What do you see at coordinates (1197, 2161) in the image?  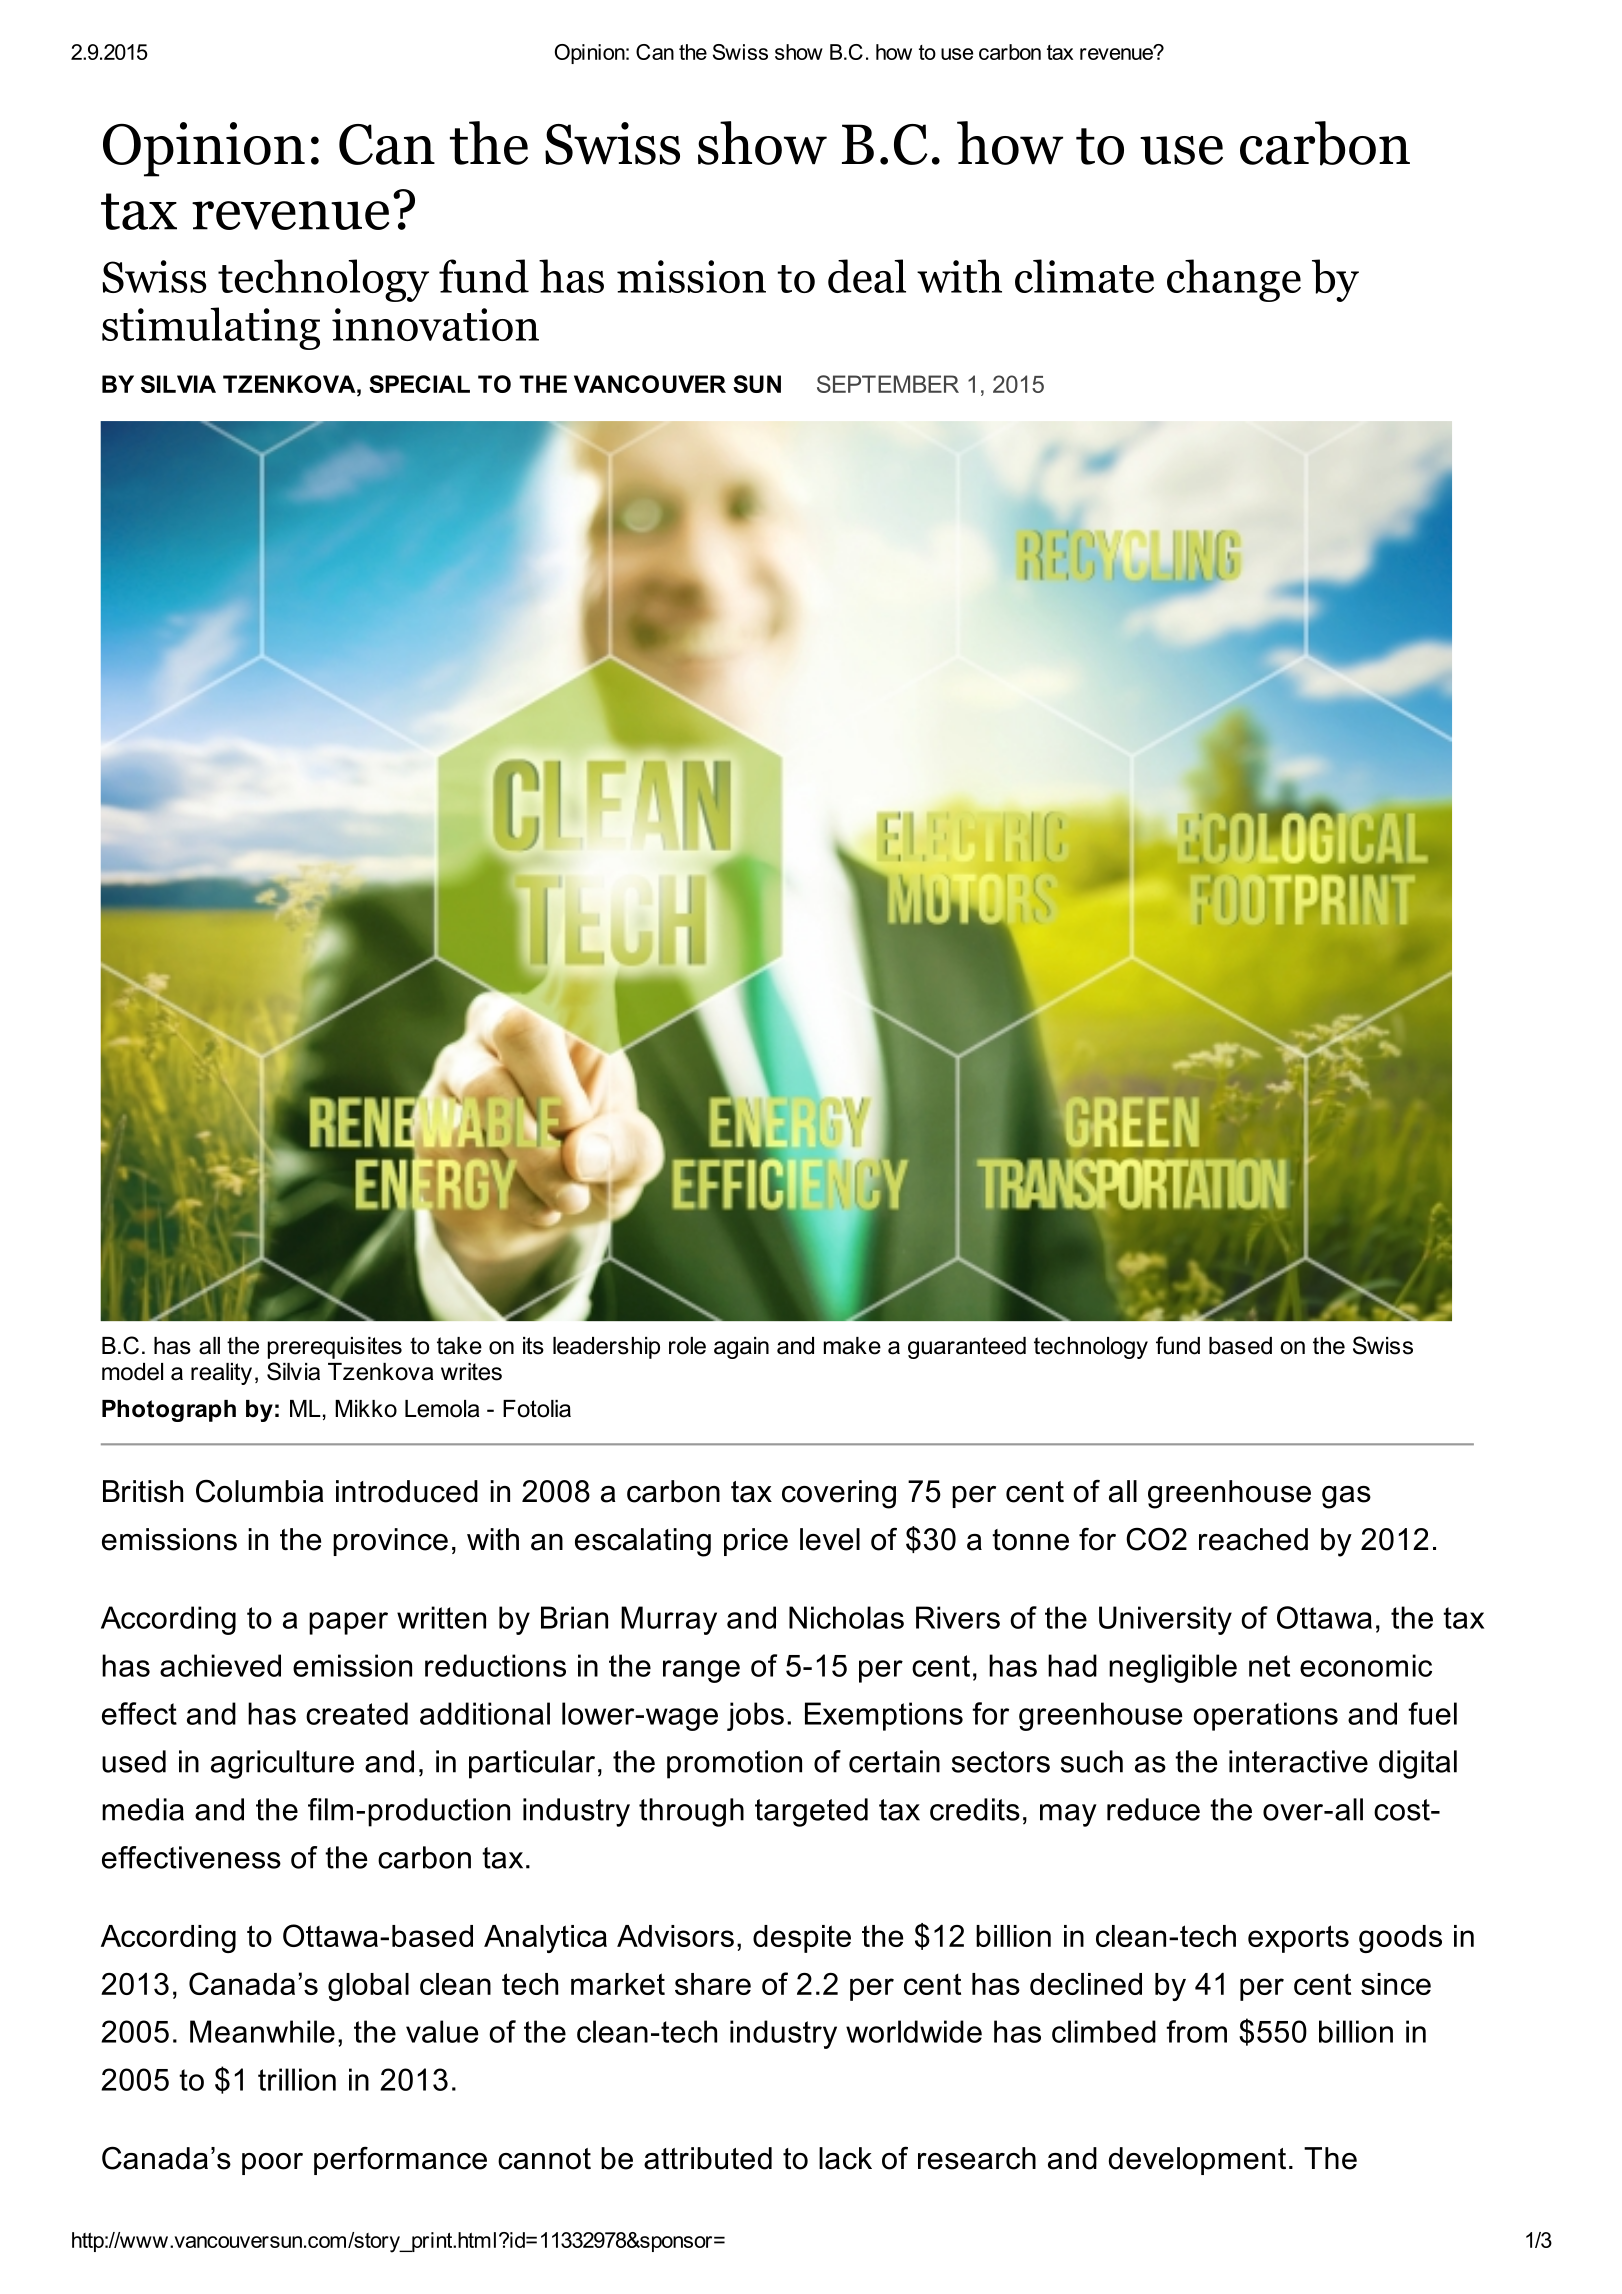 I see `development` at bounding box center [1197, 2161].
